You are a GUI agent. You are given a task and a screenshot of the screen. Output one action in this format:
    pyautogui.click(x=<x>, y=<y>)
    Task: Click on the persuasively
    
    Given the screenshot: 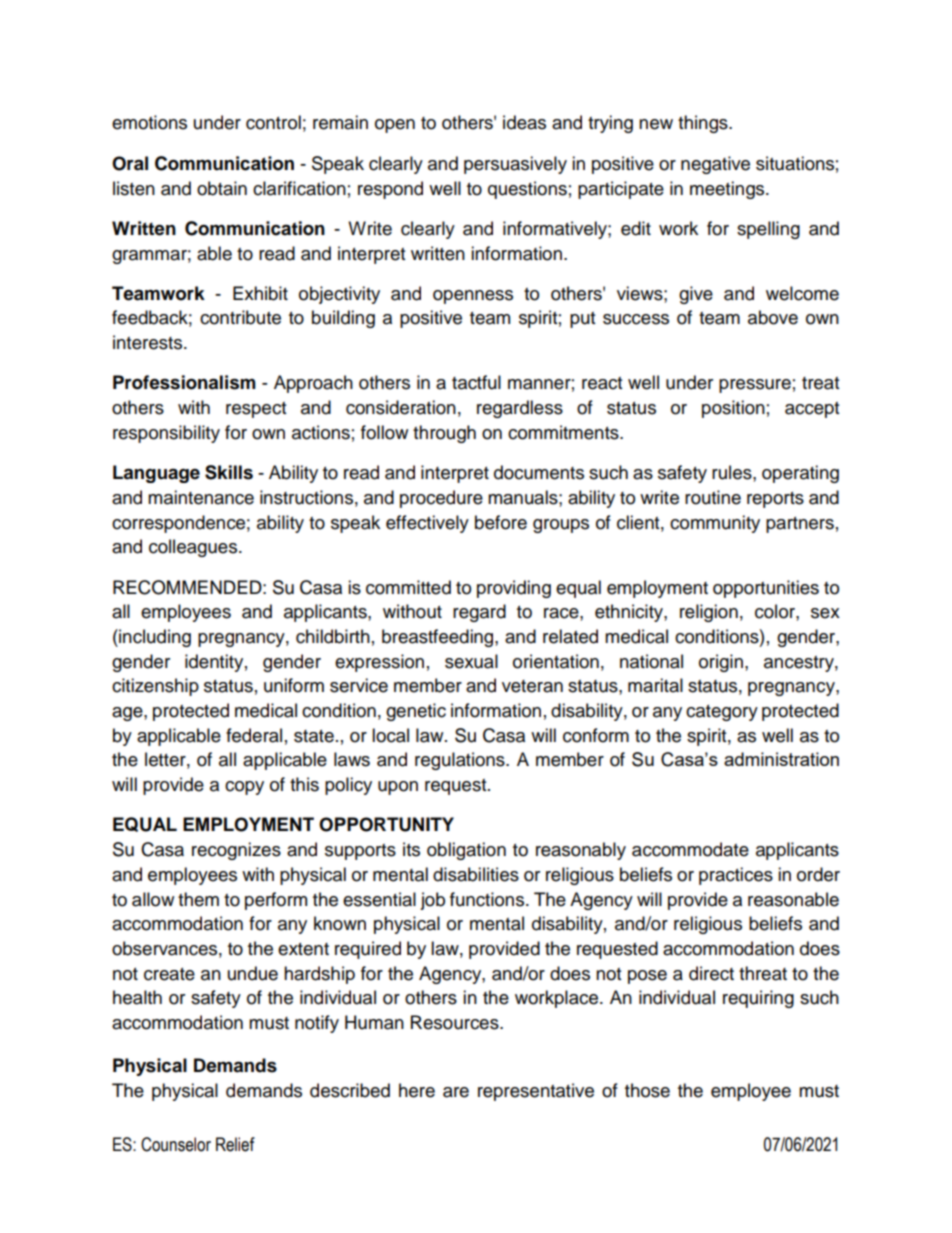 What is the action you would take?
    pyautogui.click(x=515, y=165)
